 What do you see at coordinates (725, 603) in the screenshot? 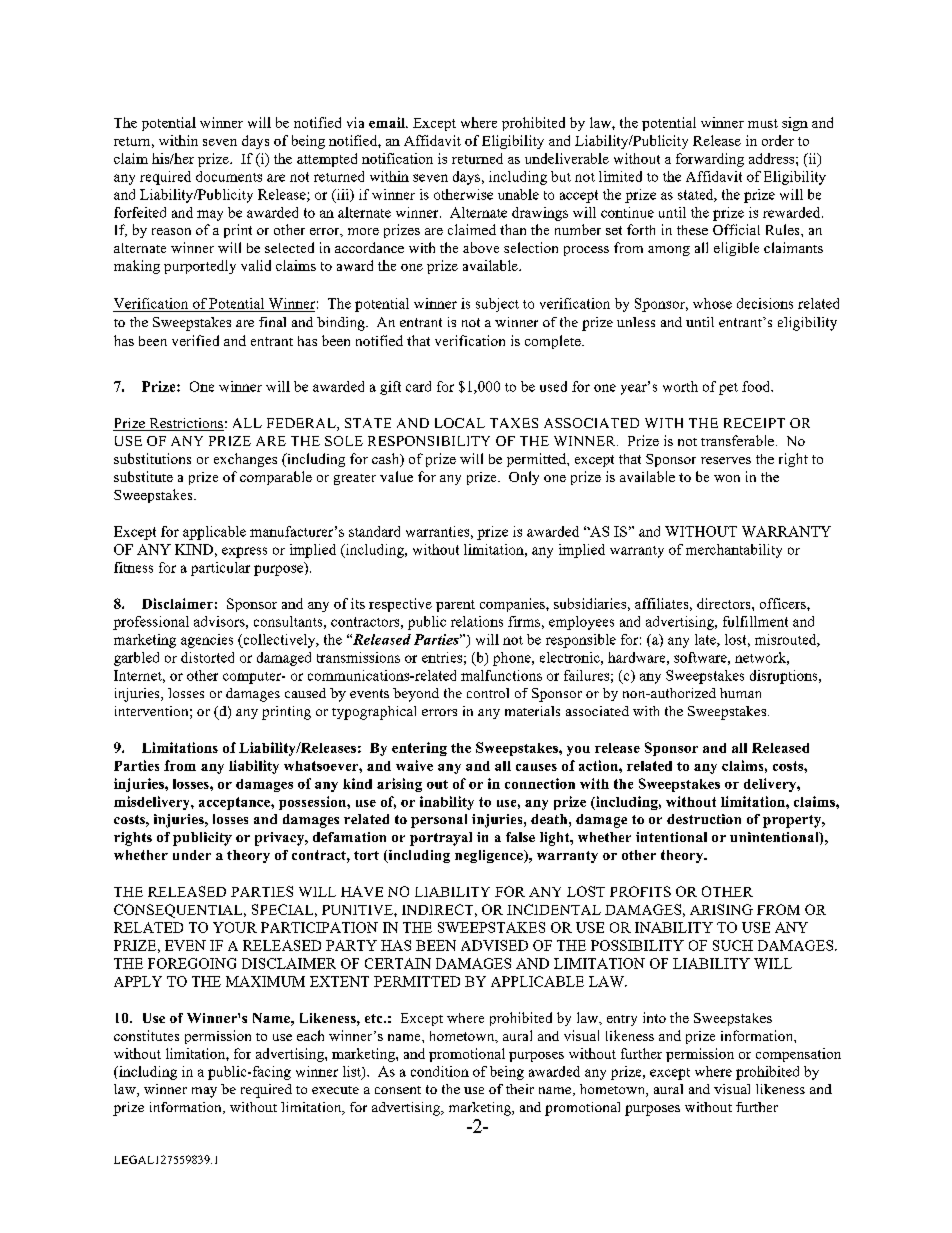
I see `directors` at bounding box center [725, 603].
